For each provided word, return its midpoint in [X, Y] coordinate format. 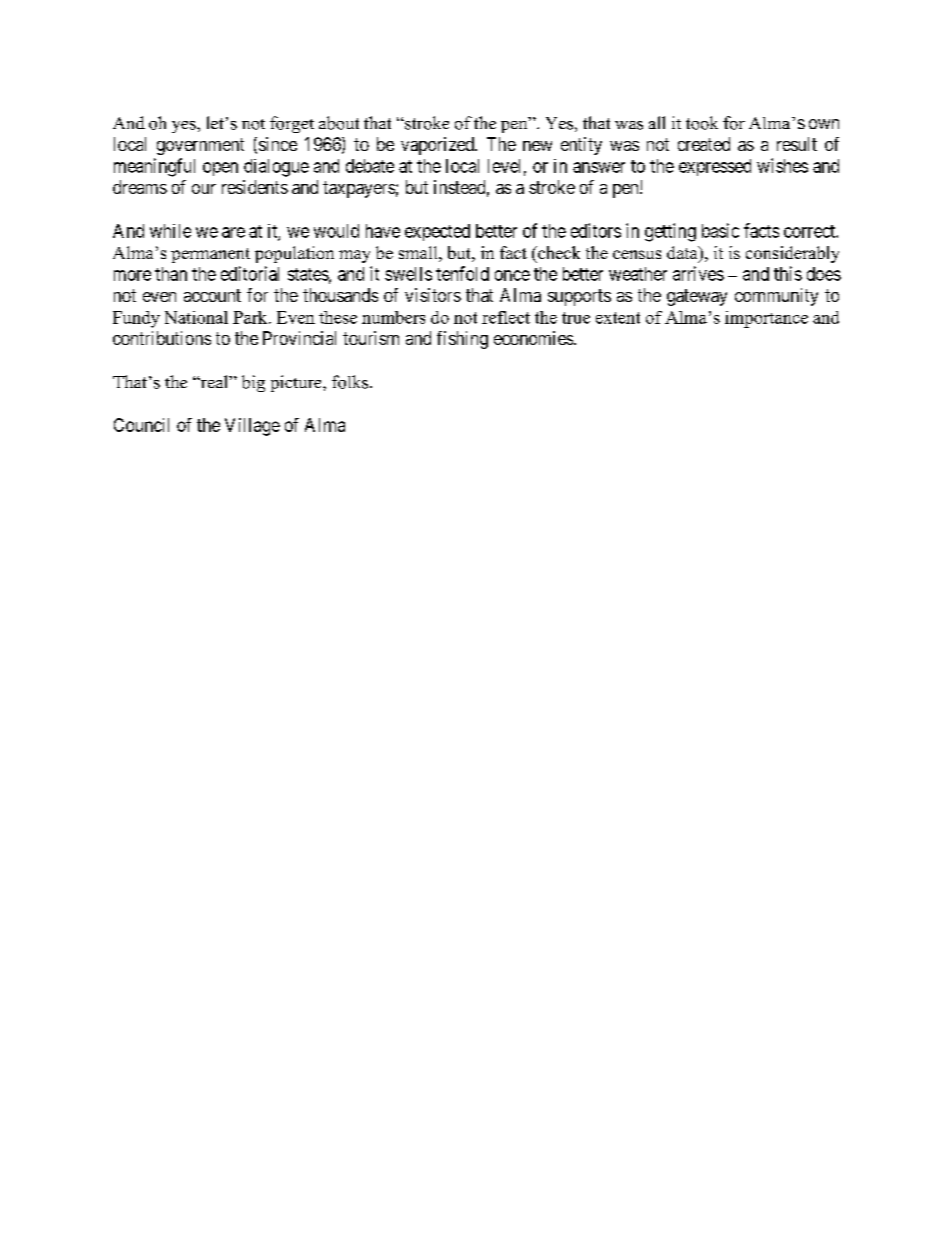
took [702, 123]
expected [437, 232]
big [253, 383]
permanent [210, 255]
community [776, 297]
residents [255, 187]
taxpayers [359, 189]
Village [252, 427]
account [212, 295]
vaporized [438, 146]
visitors [433, 295]
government [200, 146]
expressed [715, 167]
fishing [462, 340]
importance [766, 319]
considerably [792, 254]
